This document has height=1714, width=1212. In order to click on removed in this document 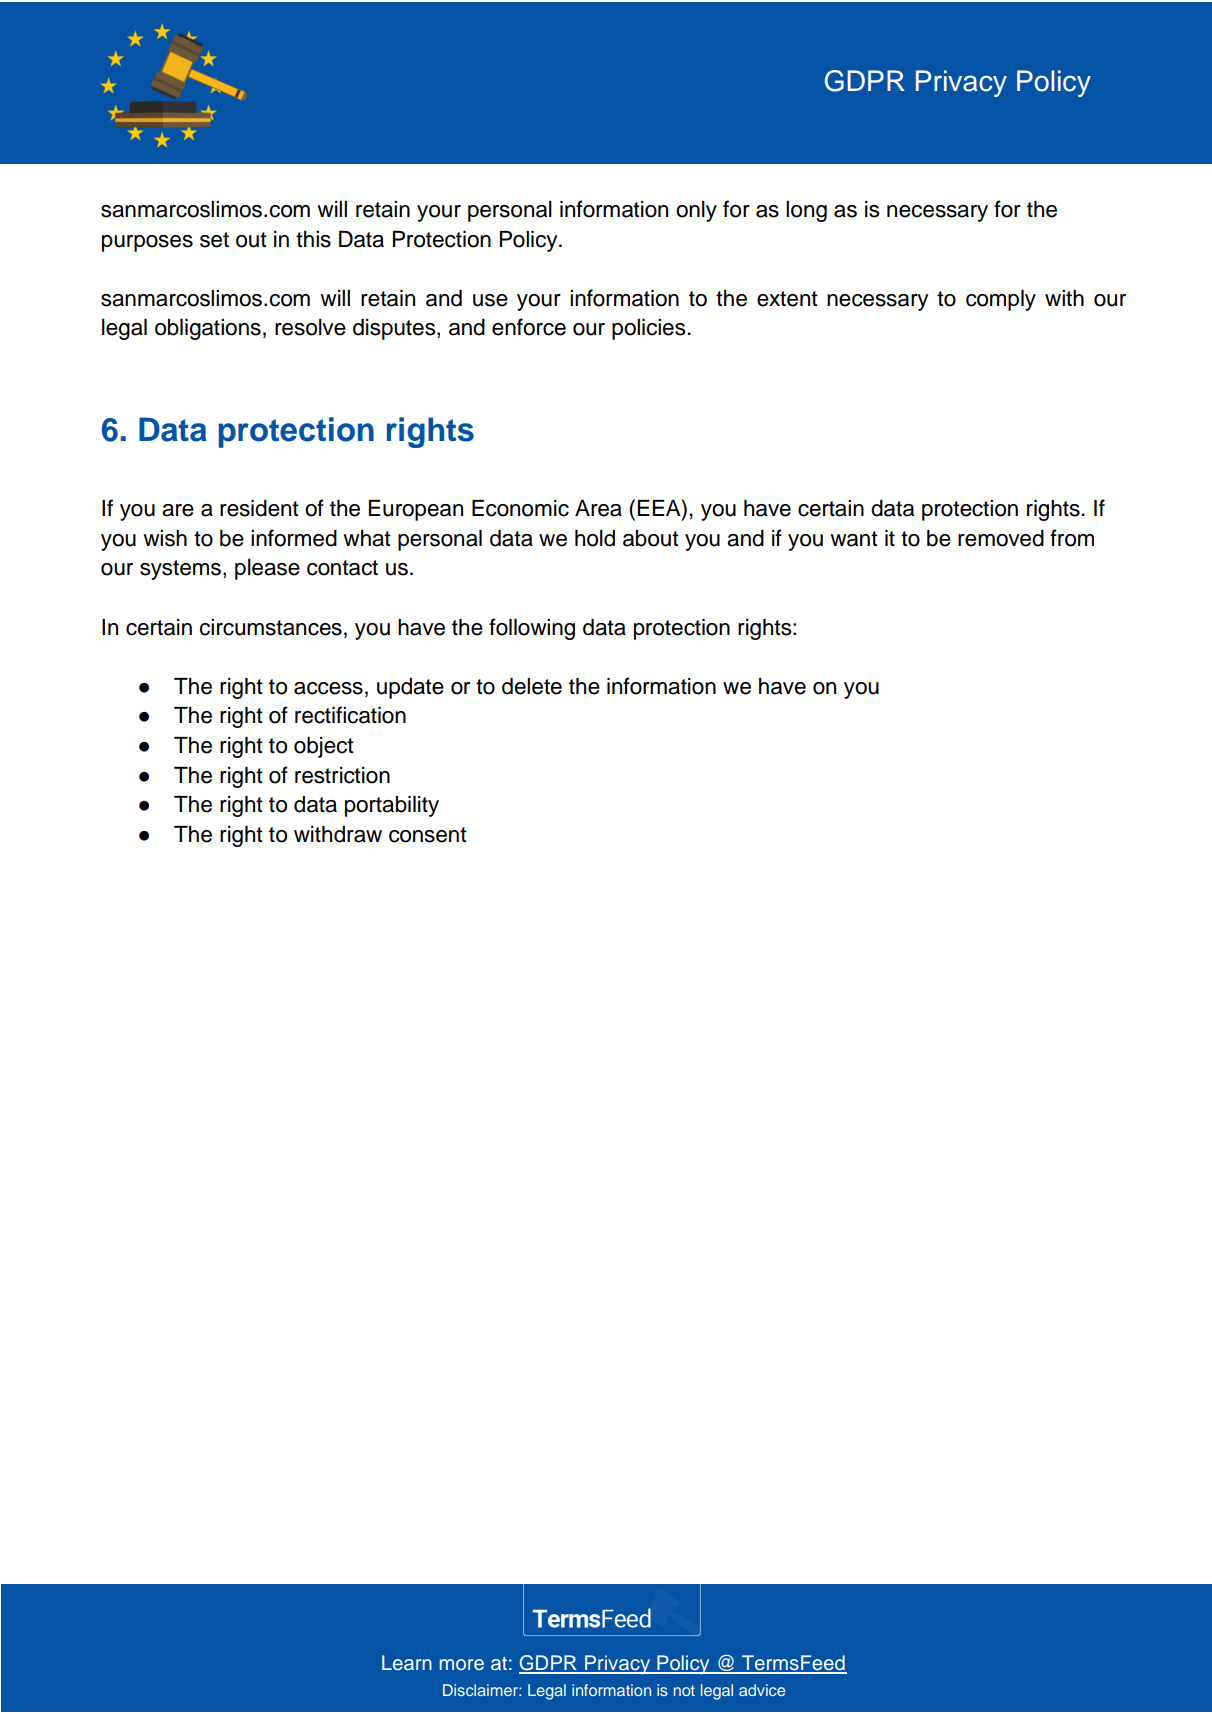, I will do `click(1001, 538)`.
